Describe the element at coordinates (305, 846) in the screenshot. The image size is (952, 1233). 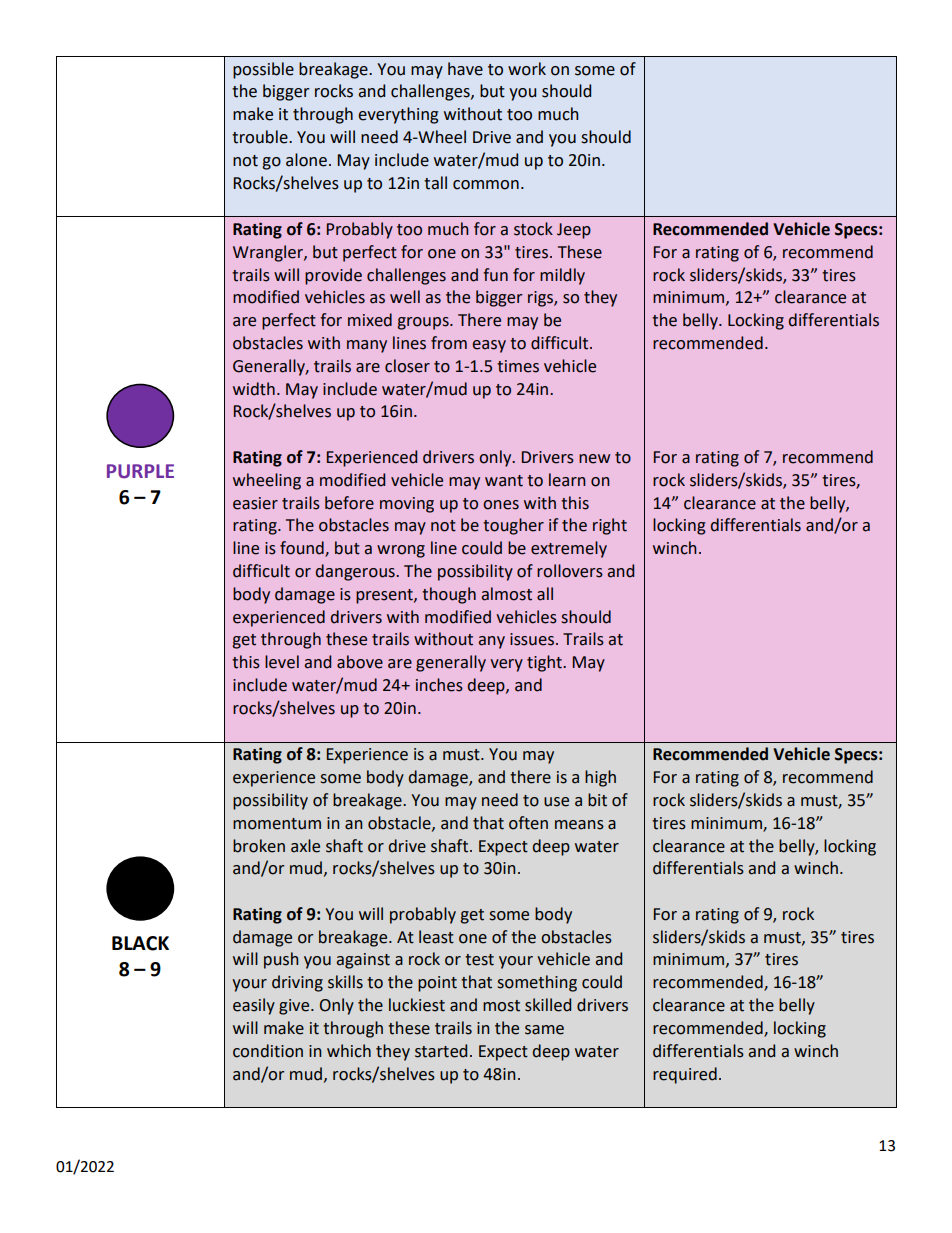
I see `axle` at that location.
